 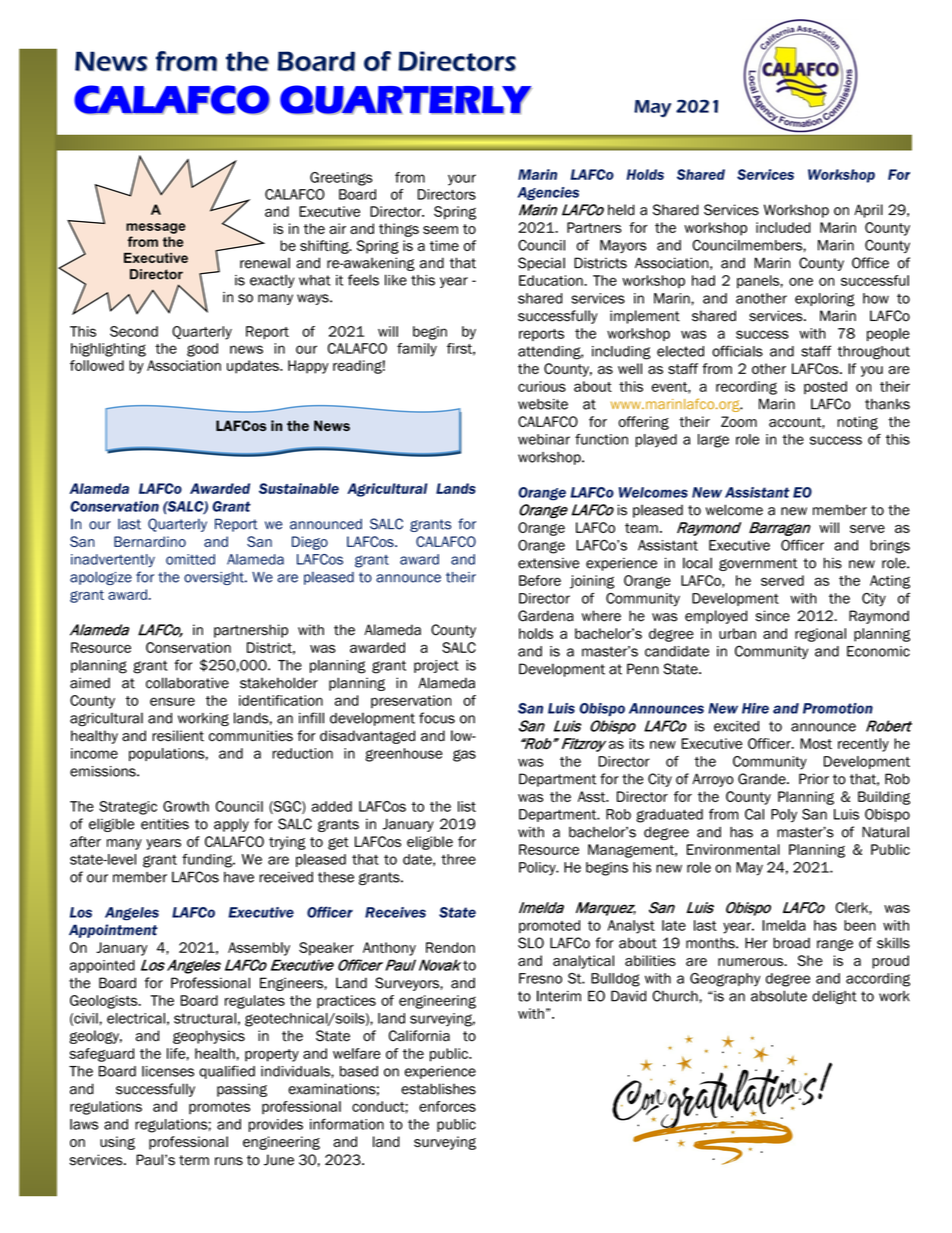 I want to click on regional, so click(x=820, y=635).
